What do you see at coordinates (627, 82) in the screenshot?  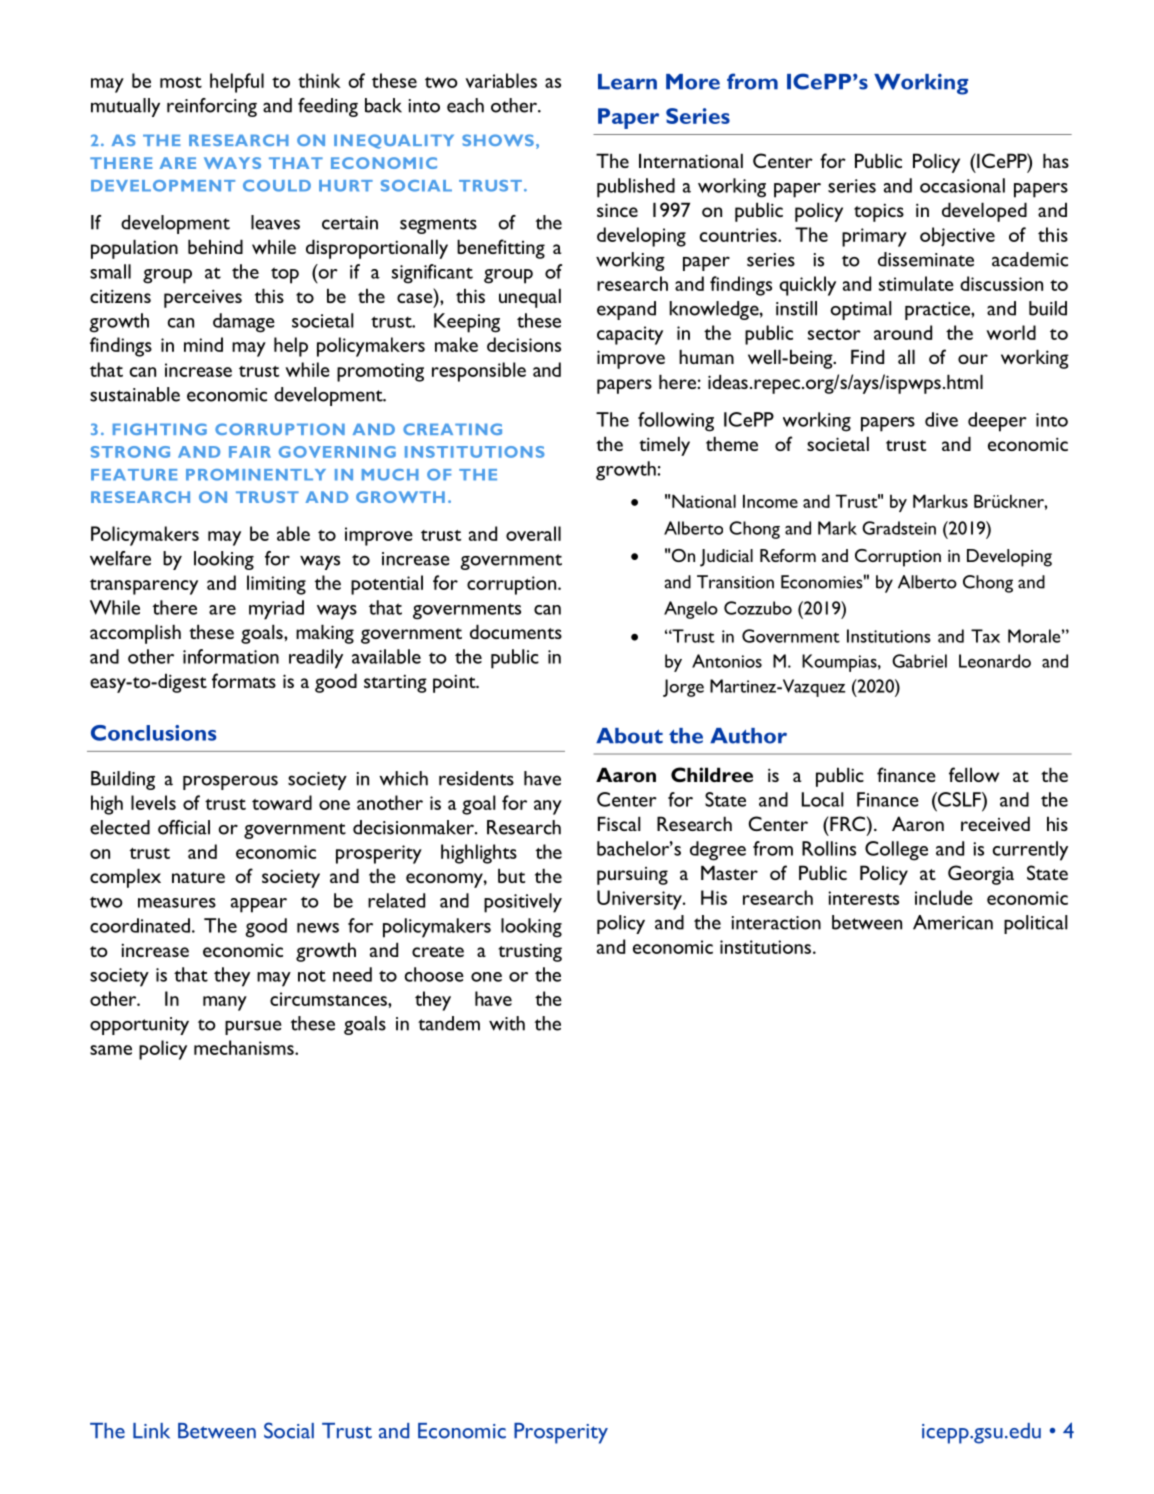 I see `Learn` at bounding box center [627, 82].
